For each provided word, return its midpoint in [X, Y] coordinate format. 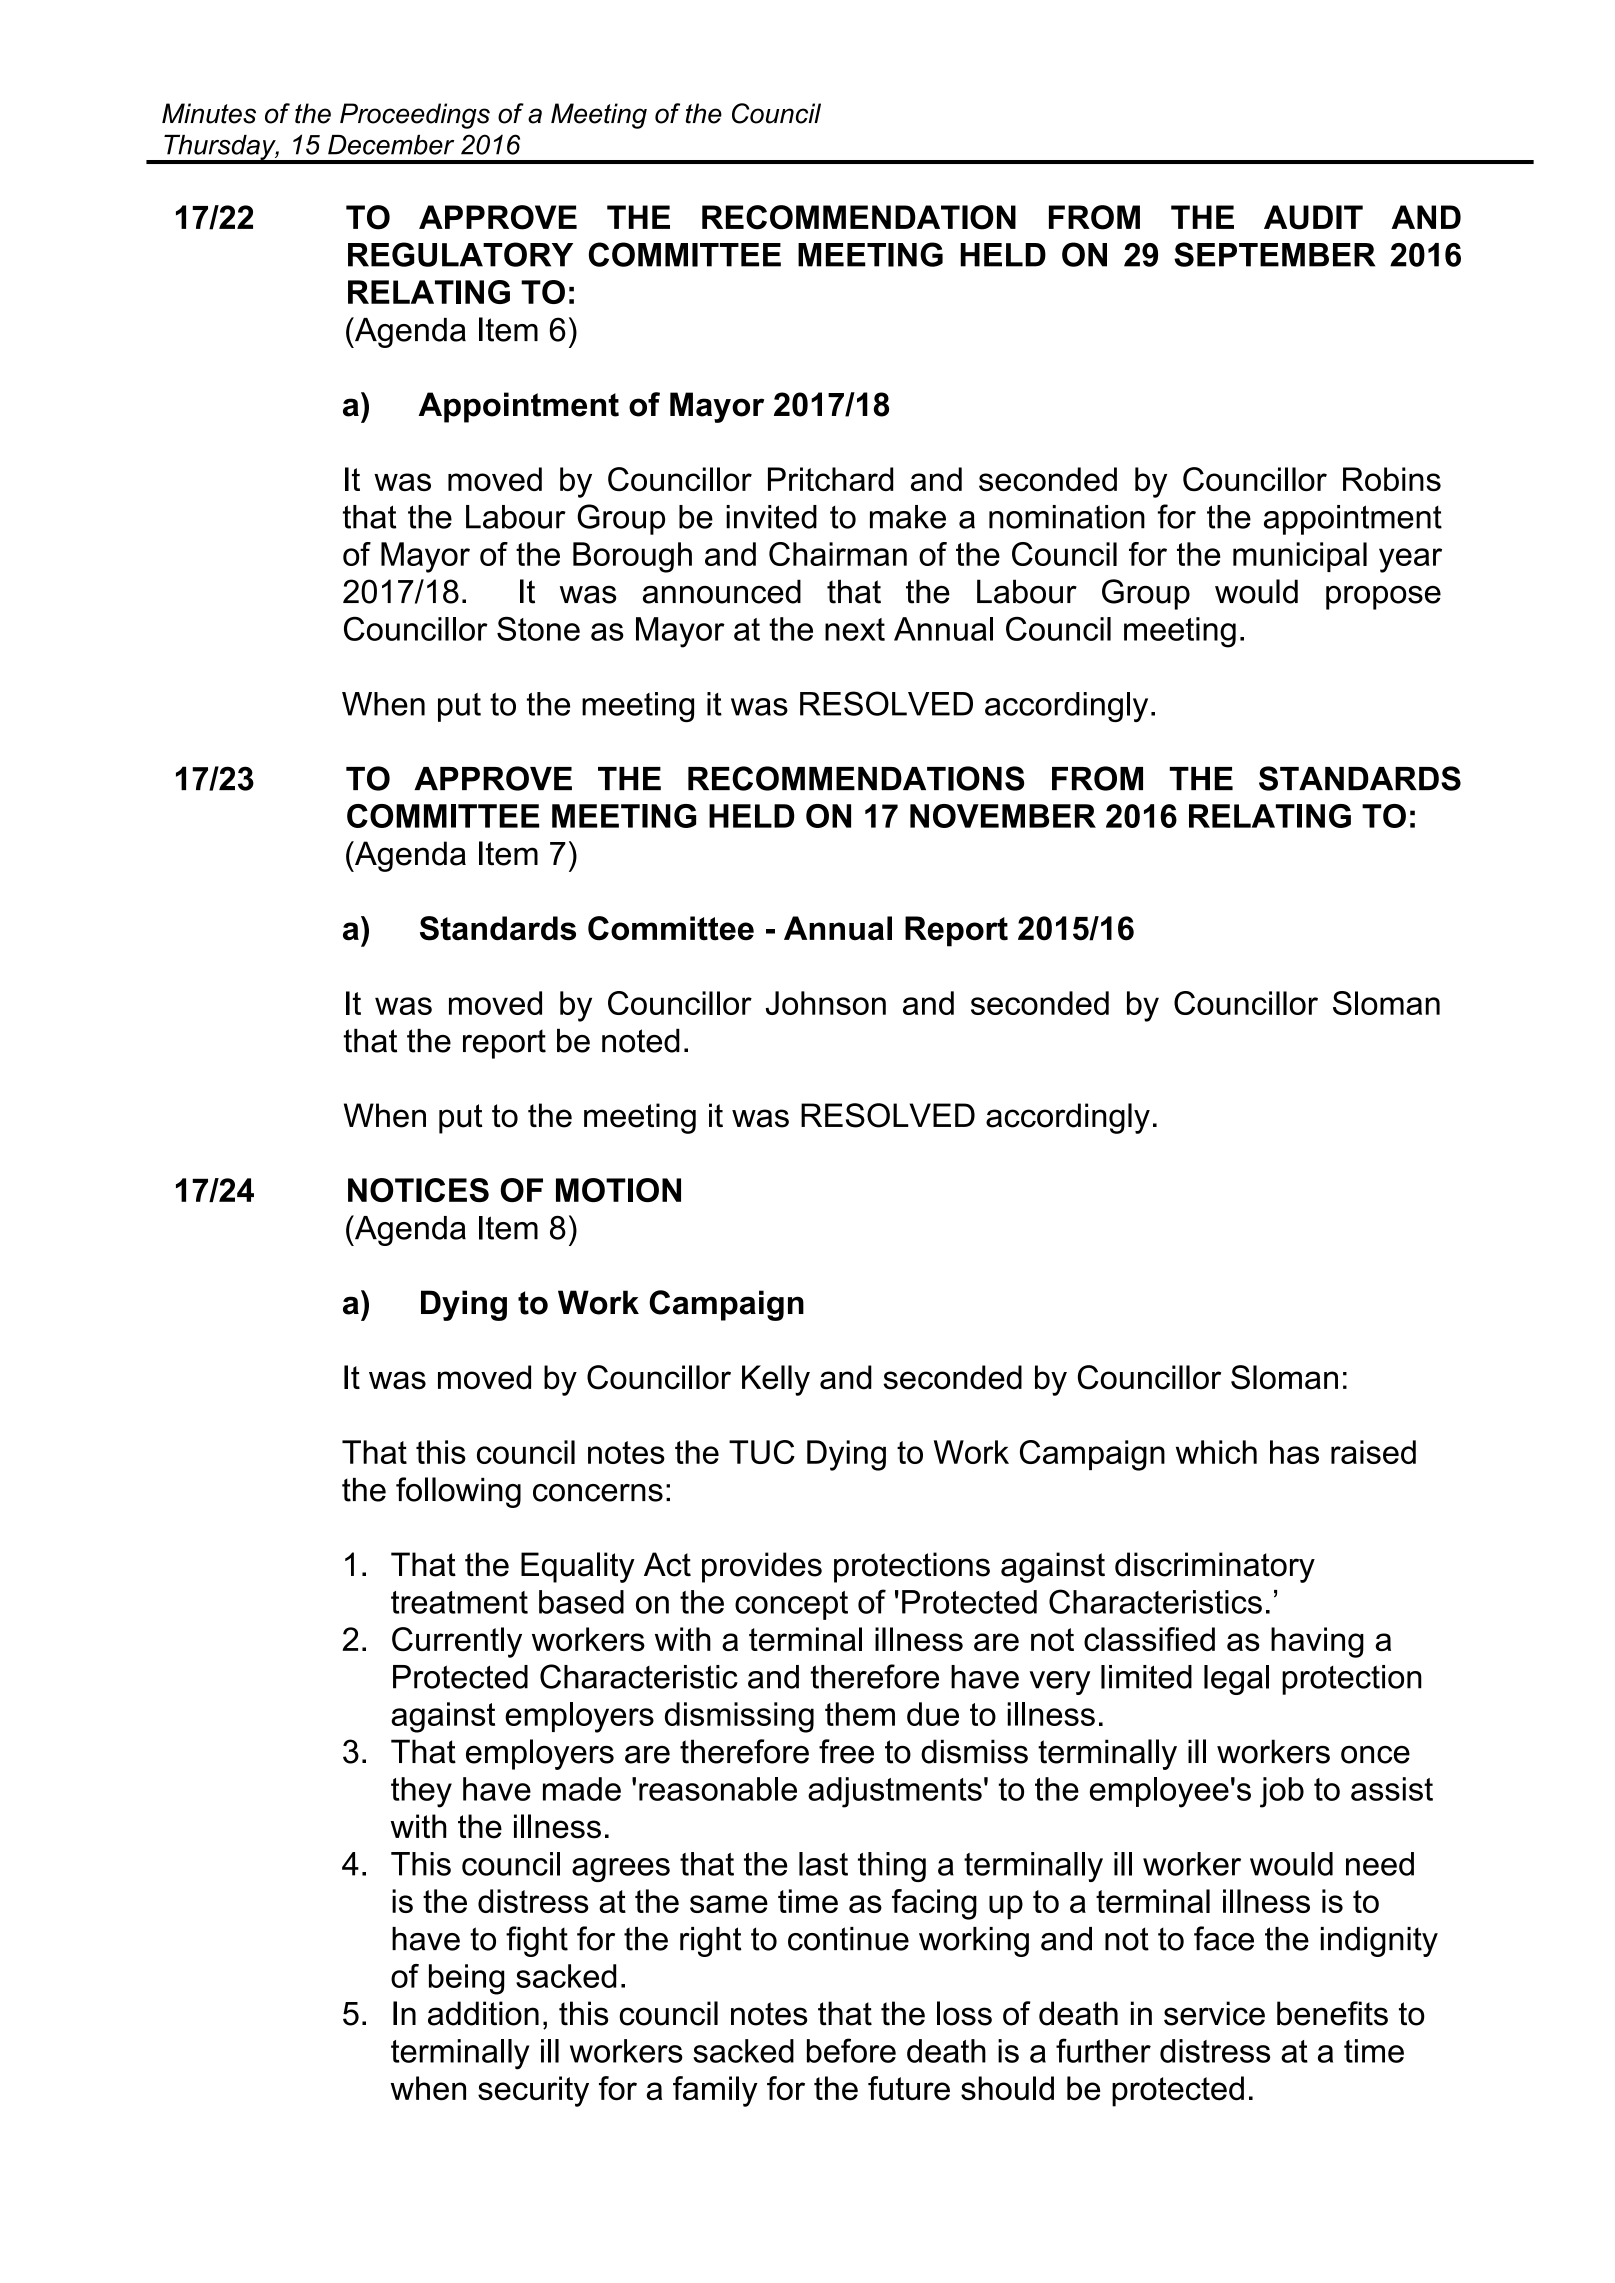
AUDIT [1313, 217]
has [1294, 1452]
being [466, 1979]
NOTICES [418, 1190]
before [851, 2050]
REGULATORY [460, 254]
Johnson [826, 1003]
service [1214, 2013]
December [391, 145]
